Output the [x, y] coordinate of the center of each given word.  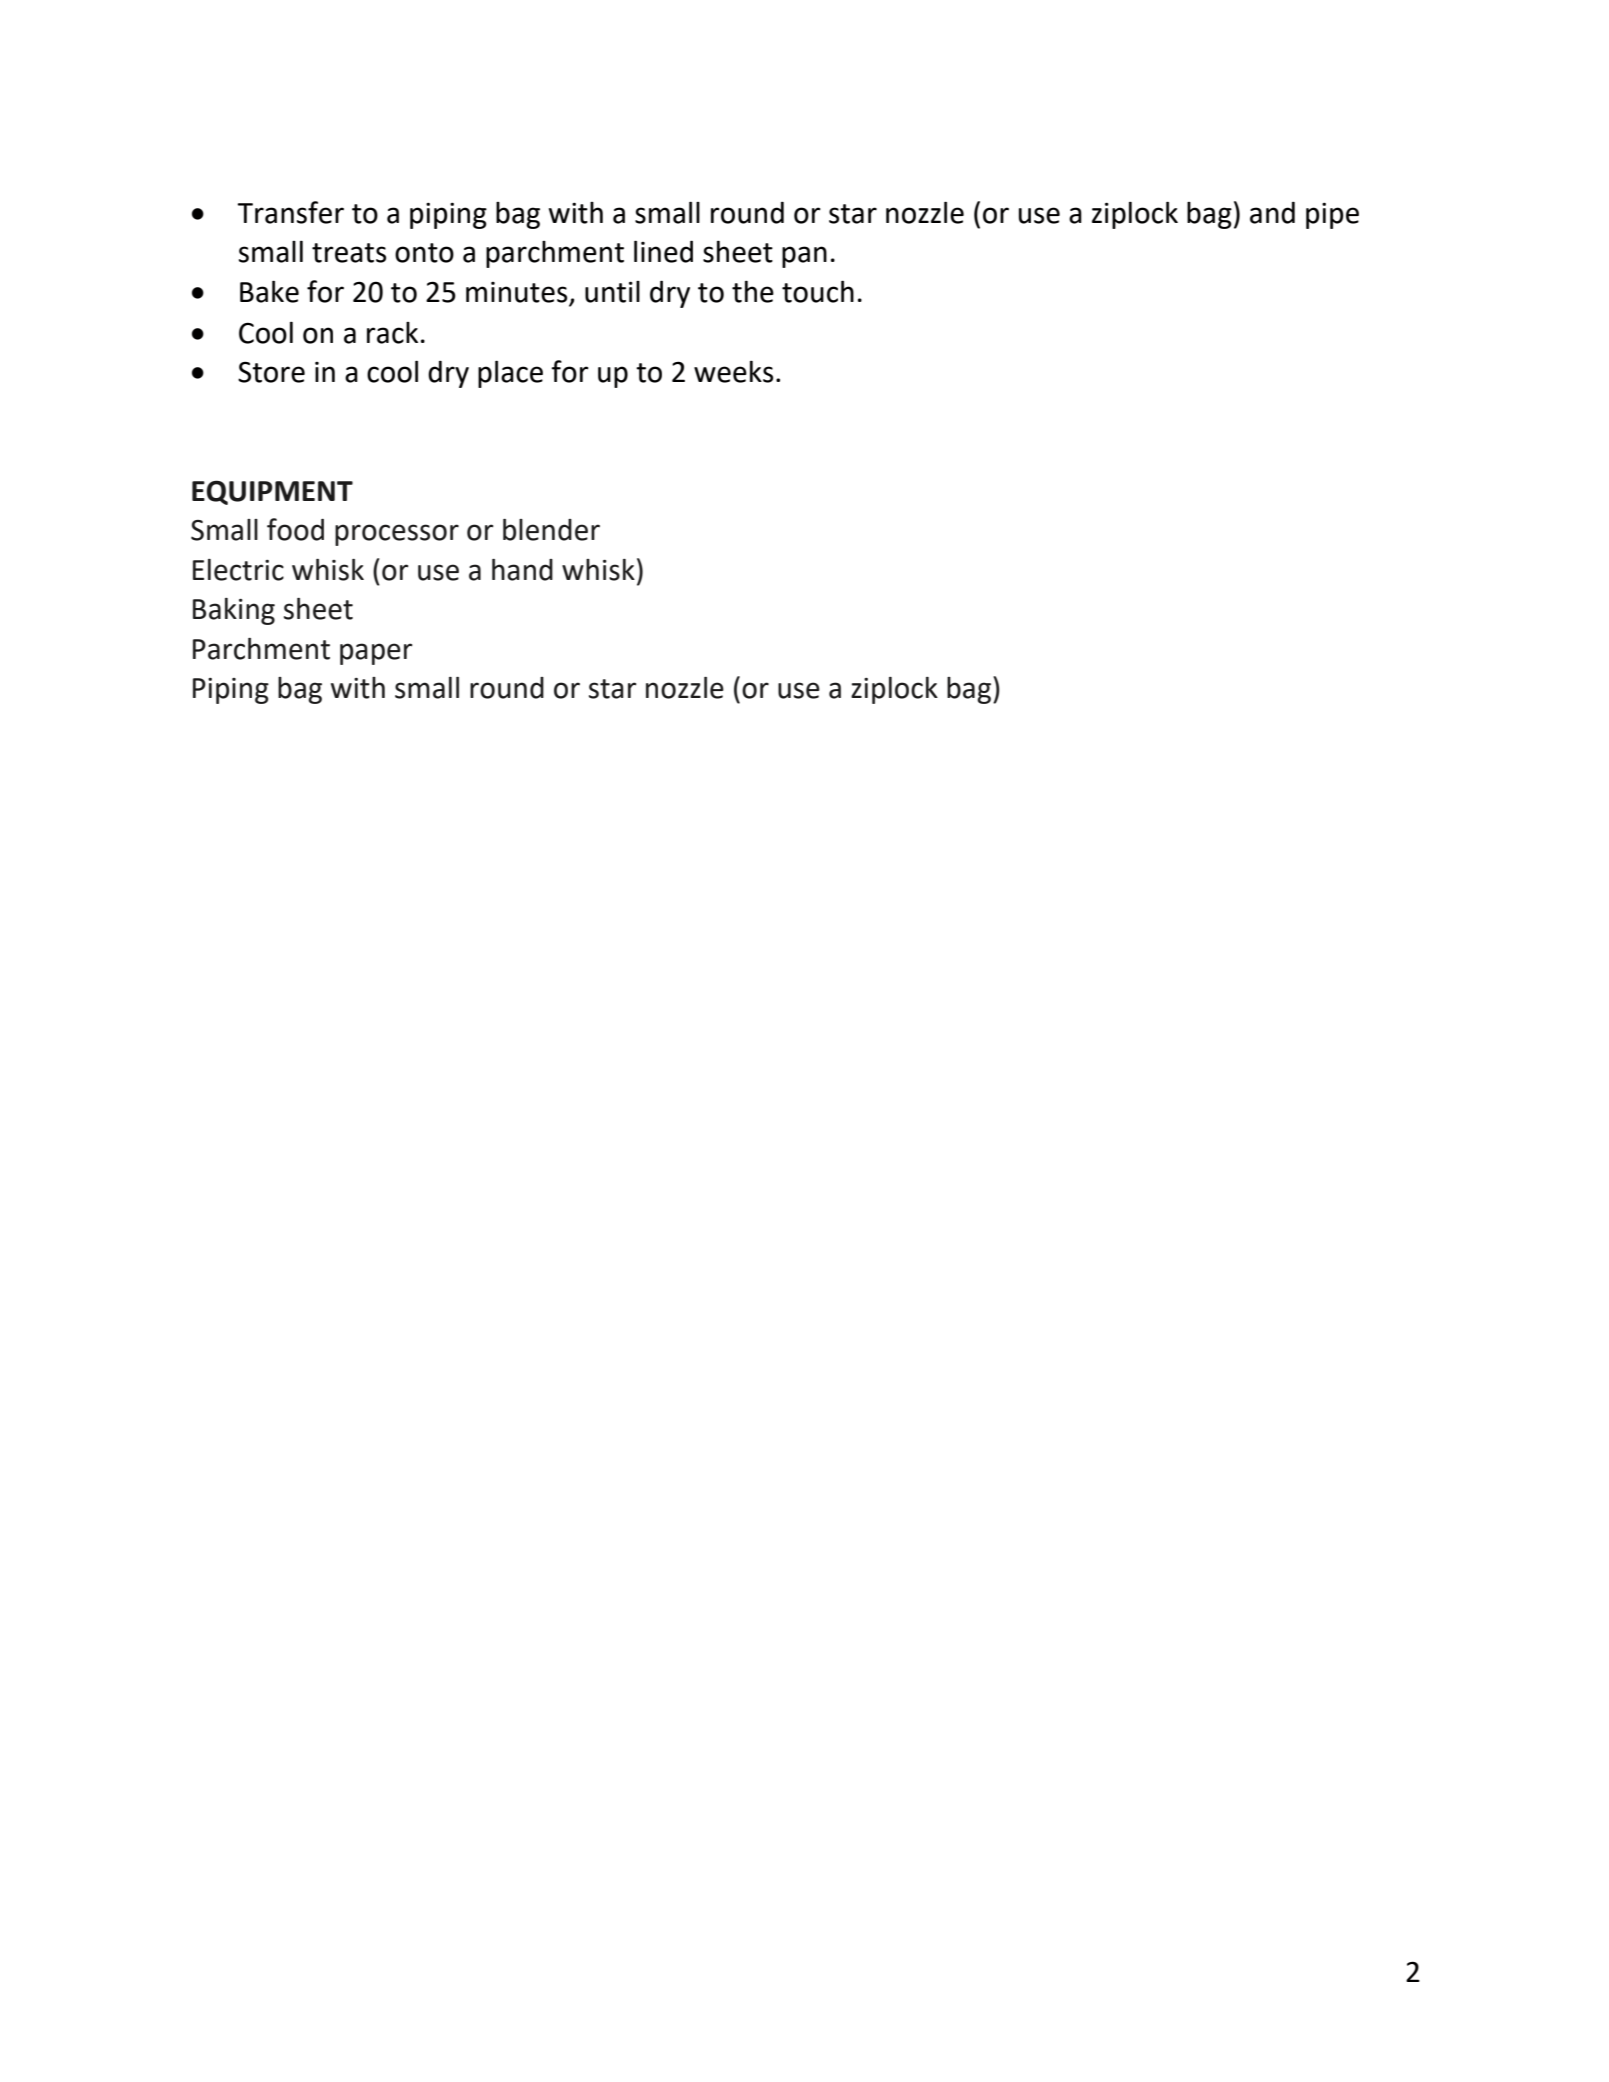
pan [804, 257]
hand [522, 570]
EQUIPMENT [272, 492]
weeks [733, 371]
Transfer [290, 212]
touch [818, 291]
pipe [1332, 215]
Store [271, 372]
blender [551, 530]
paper [376, 654]
